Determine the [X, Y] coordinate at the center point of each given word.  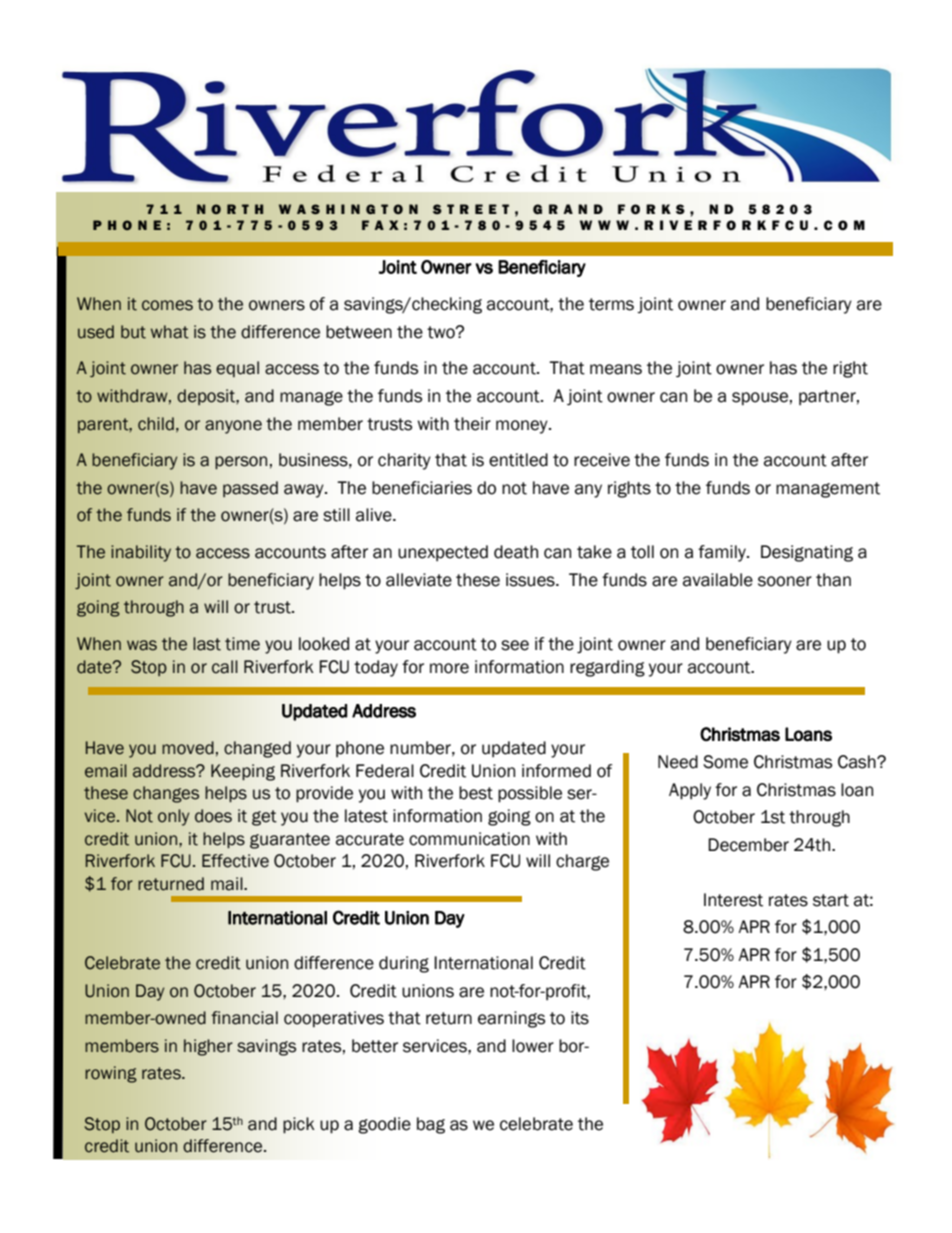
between [359, 332]
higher [208, 1047]
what [170, 332]
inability [141, 553]
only [173, 817]
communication [469, 839]
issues [531, 580]
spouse [760, 398]
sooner [785, 581]
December [748, 845]
